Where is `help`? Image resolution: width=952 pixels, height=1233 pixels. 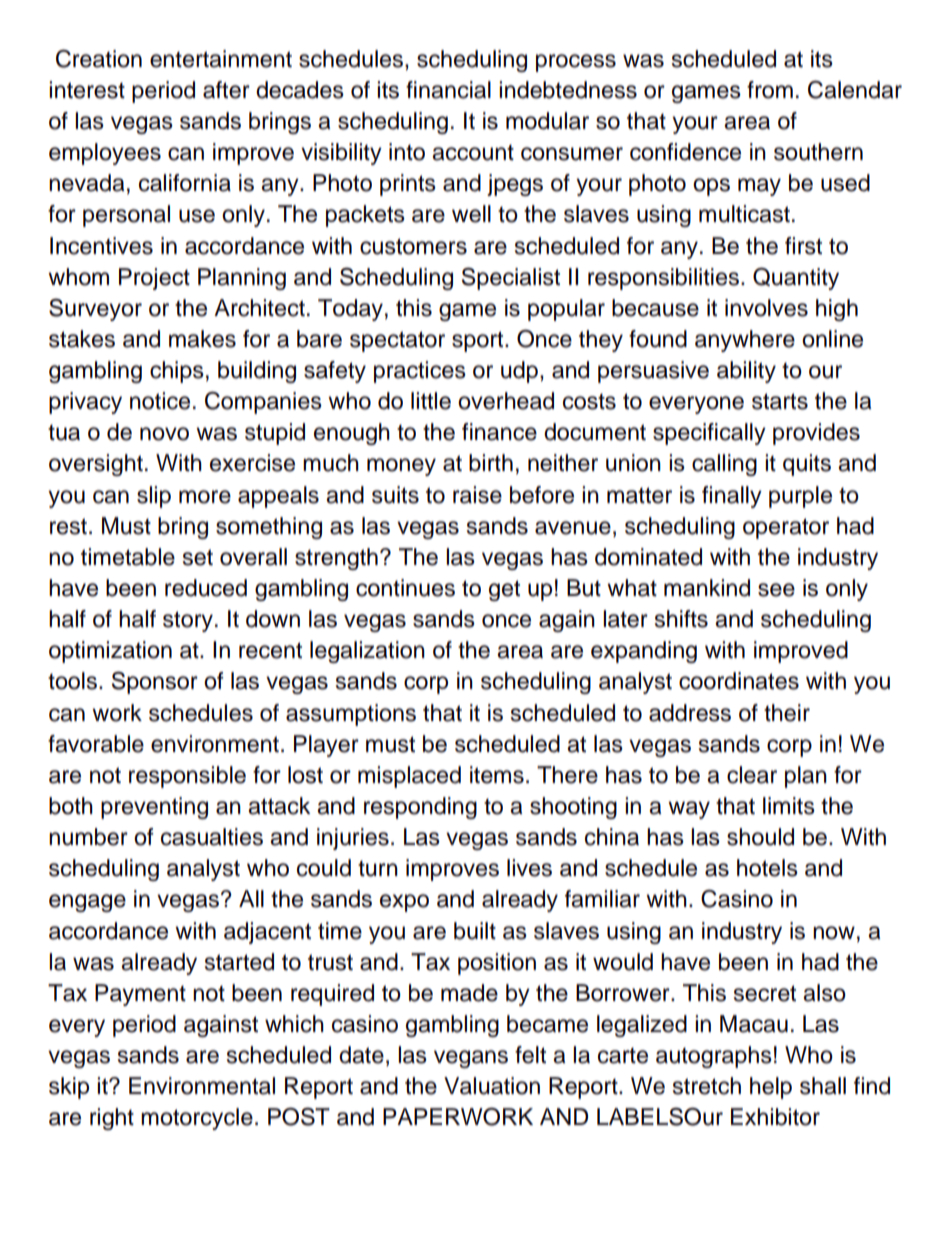
help is located at coordinates (771, 1088).
